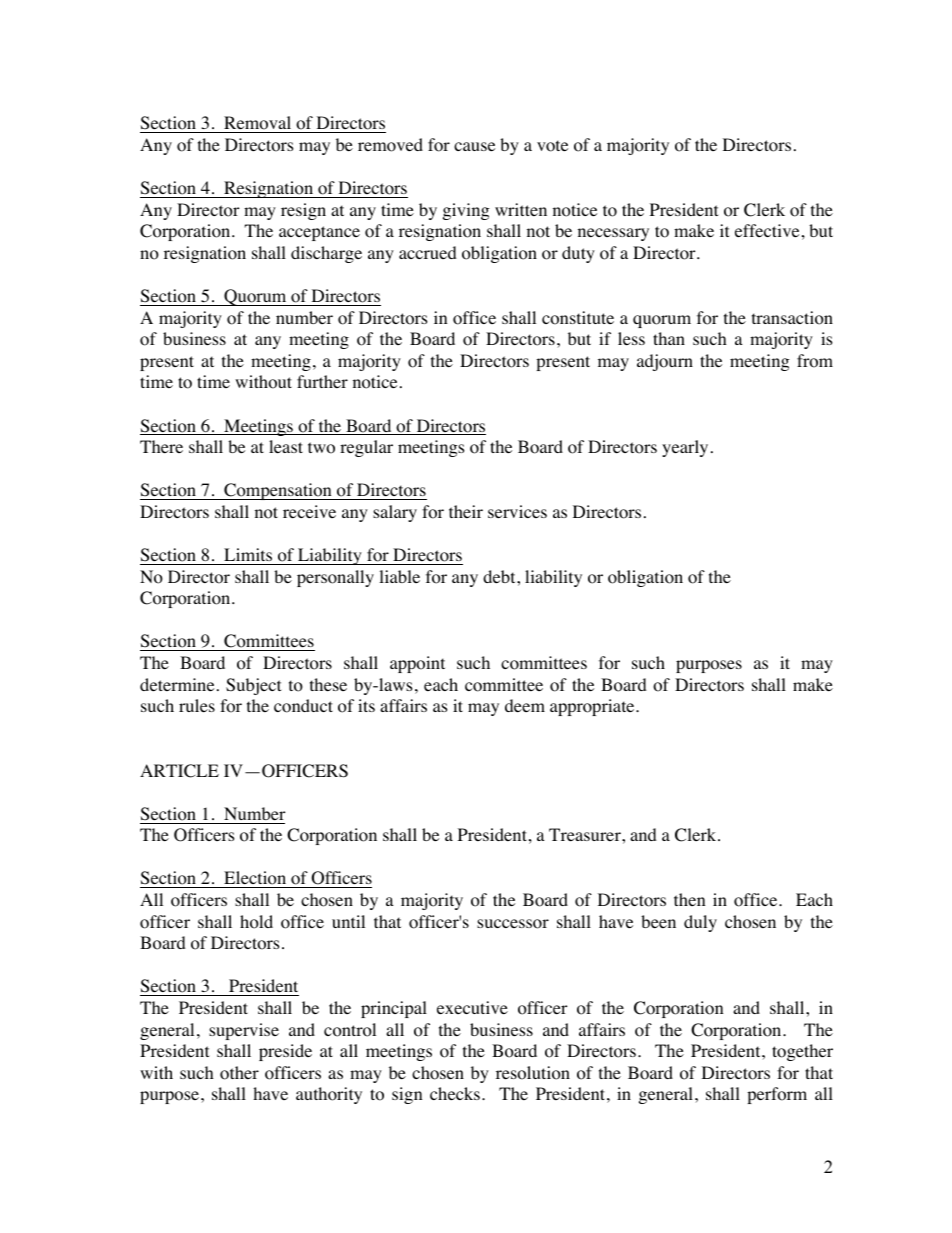 The image size is (952, 1233). I want to click on other, so click(239, 1073).
